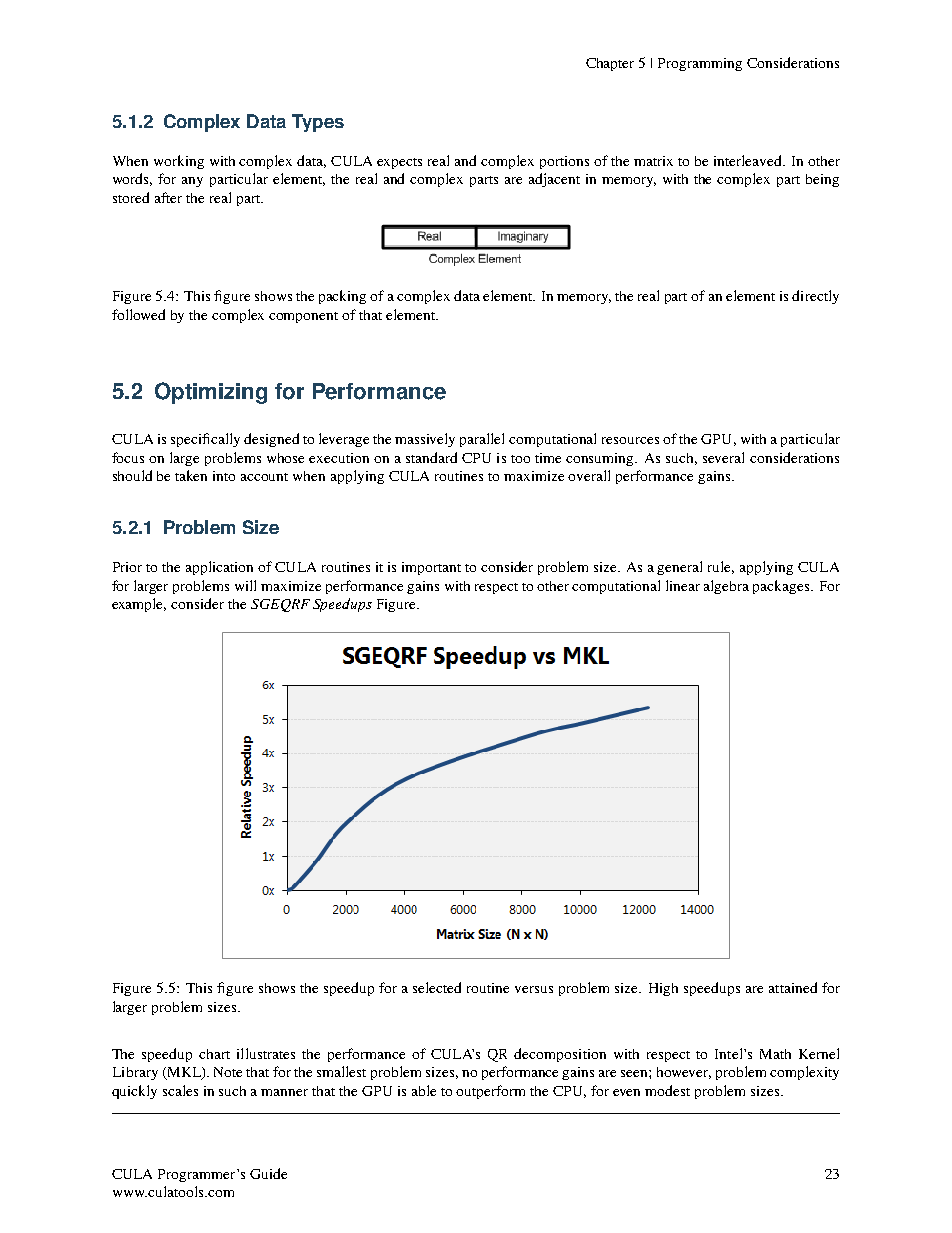  Describe the element at coordinates (431, 568) in the document. I see `important` at that location.
